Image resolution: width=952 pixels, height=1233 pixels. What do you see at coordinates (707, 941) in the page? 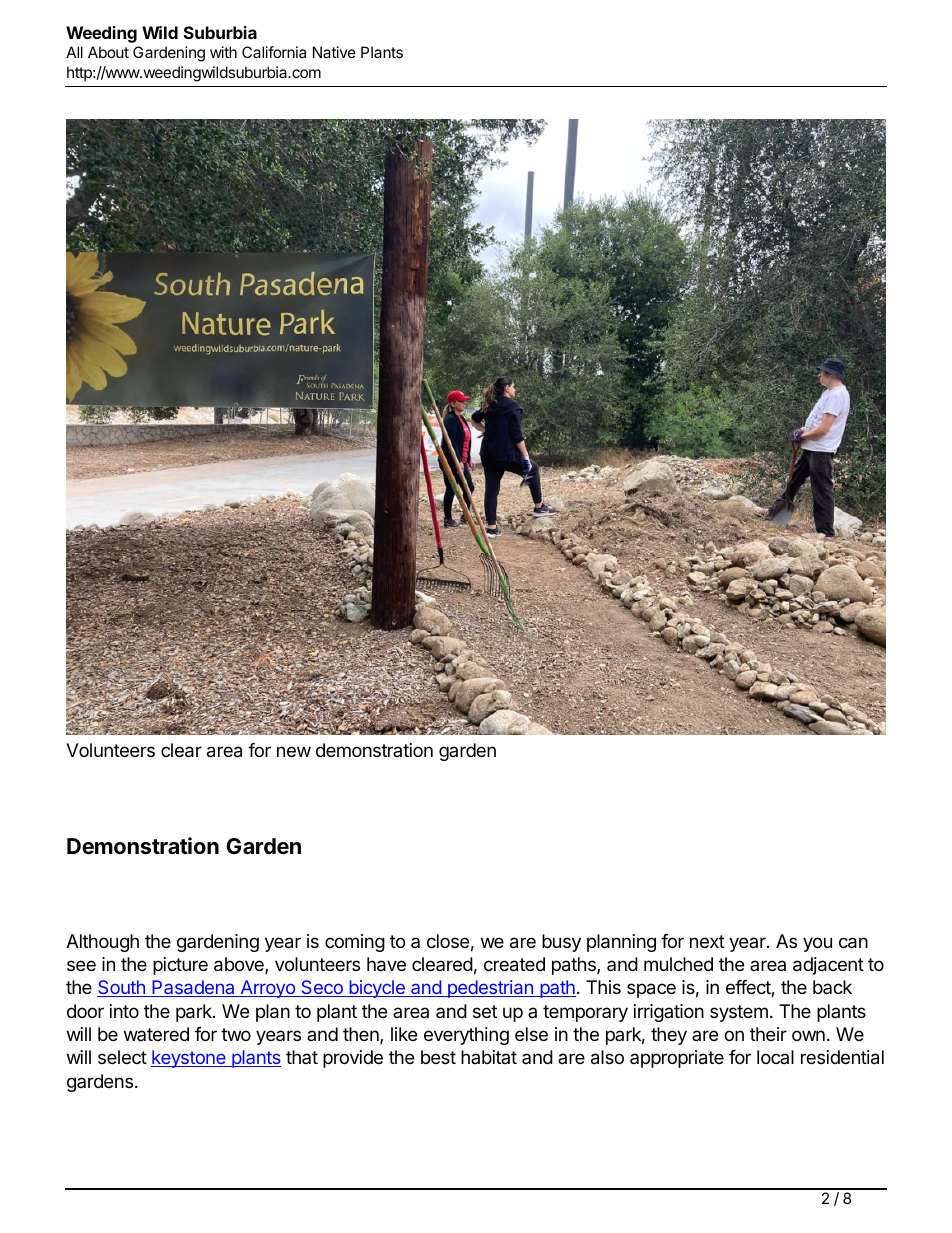
I see `next` at bounding box center [707, 941].
